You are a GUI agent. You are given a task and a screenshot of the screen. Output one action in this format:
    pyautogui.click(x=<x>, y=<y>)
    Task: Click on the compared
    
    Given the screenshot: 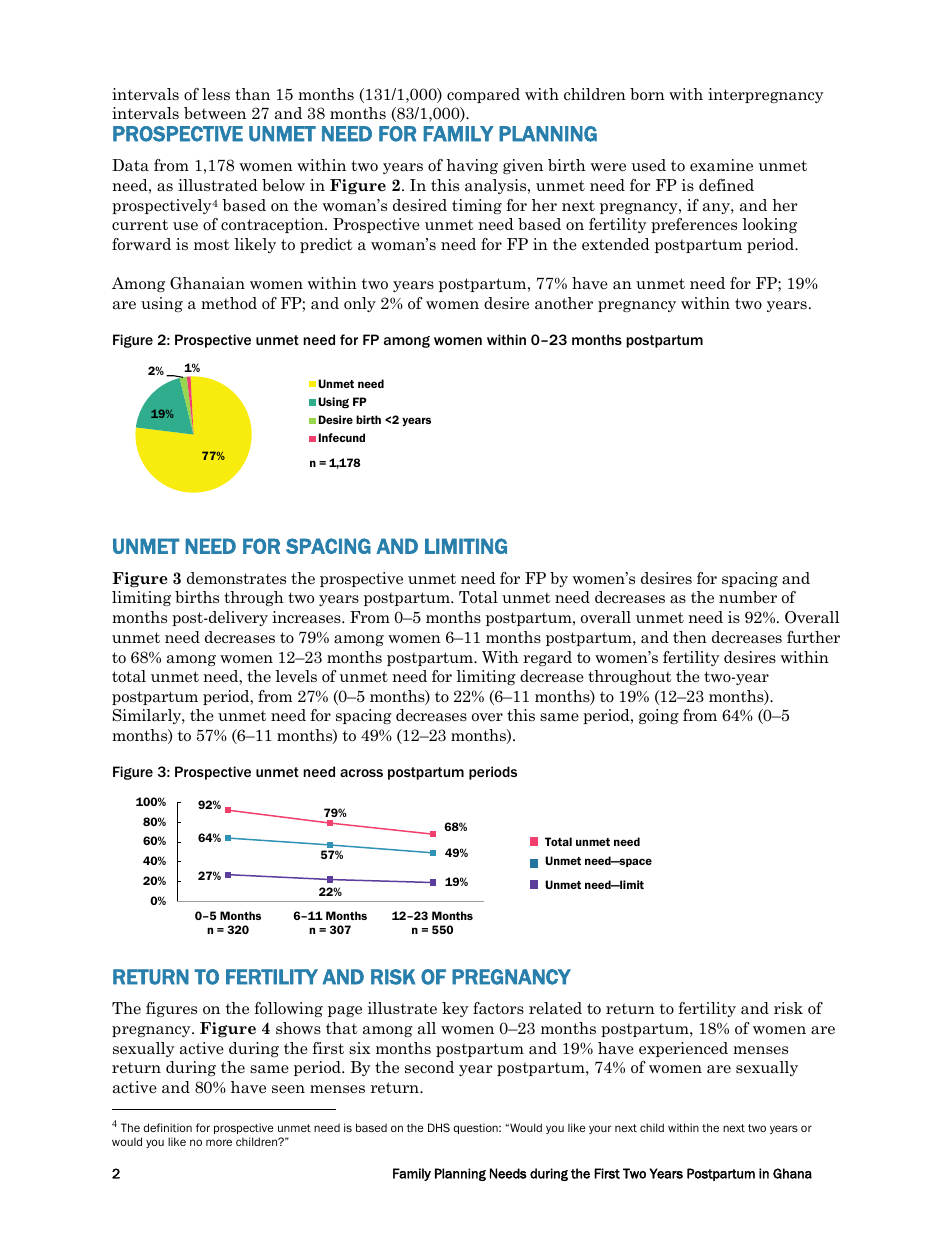 What is the action you would take?
    pyautogui.click(x=483, y=95)
